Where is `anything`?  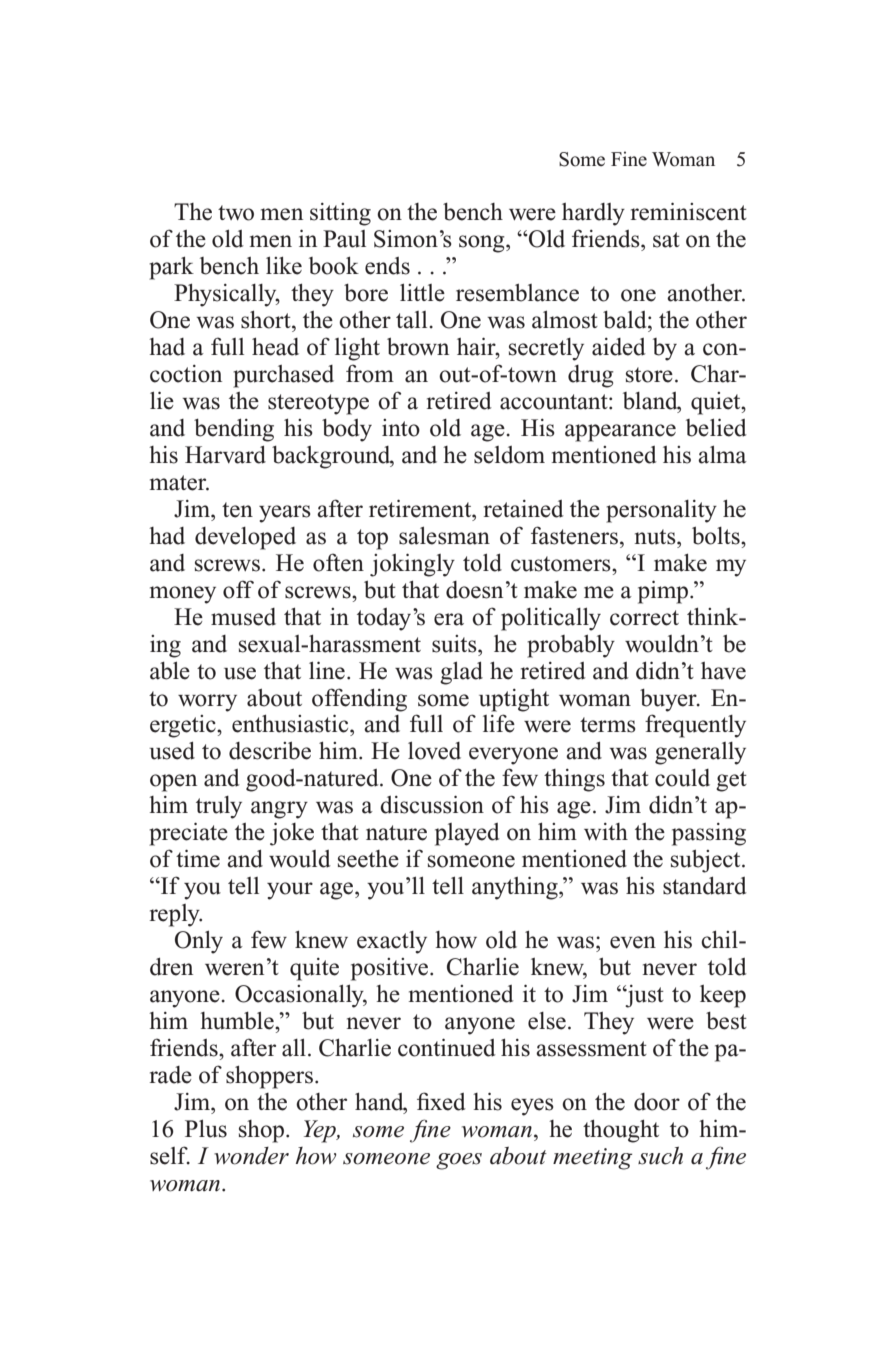
anything is located at coordinates (516, 888).
